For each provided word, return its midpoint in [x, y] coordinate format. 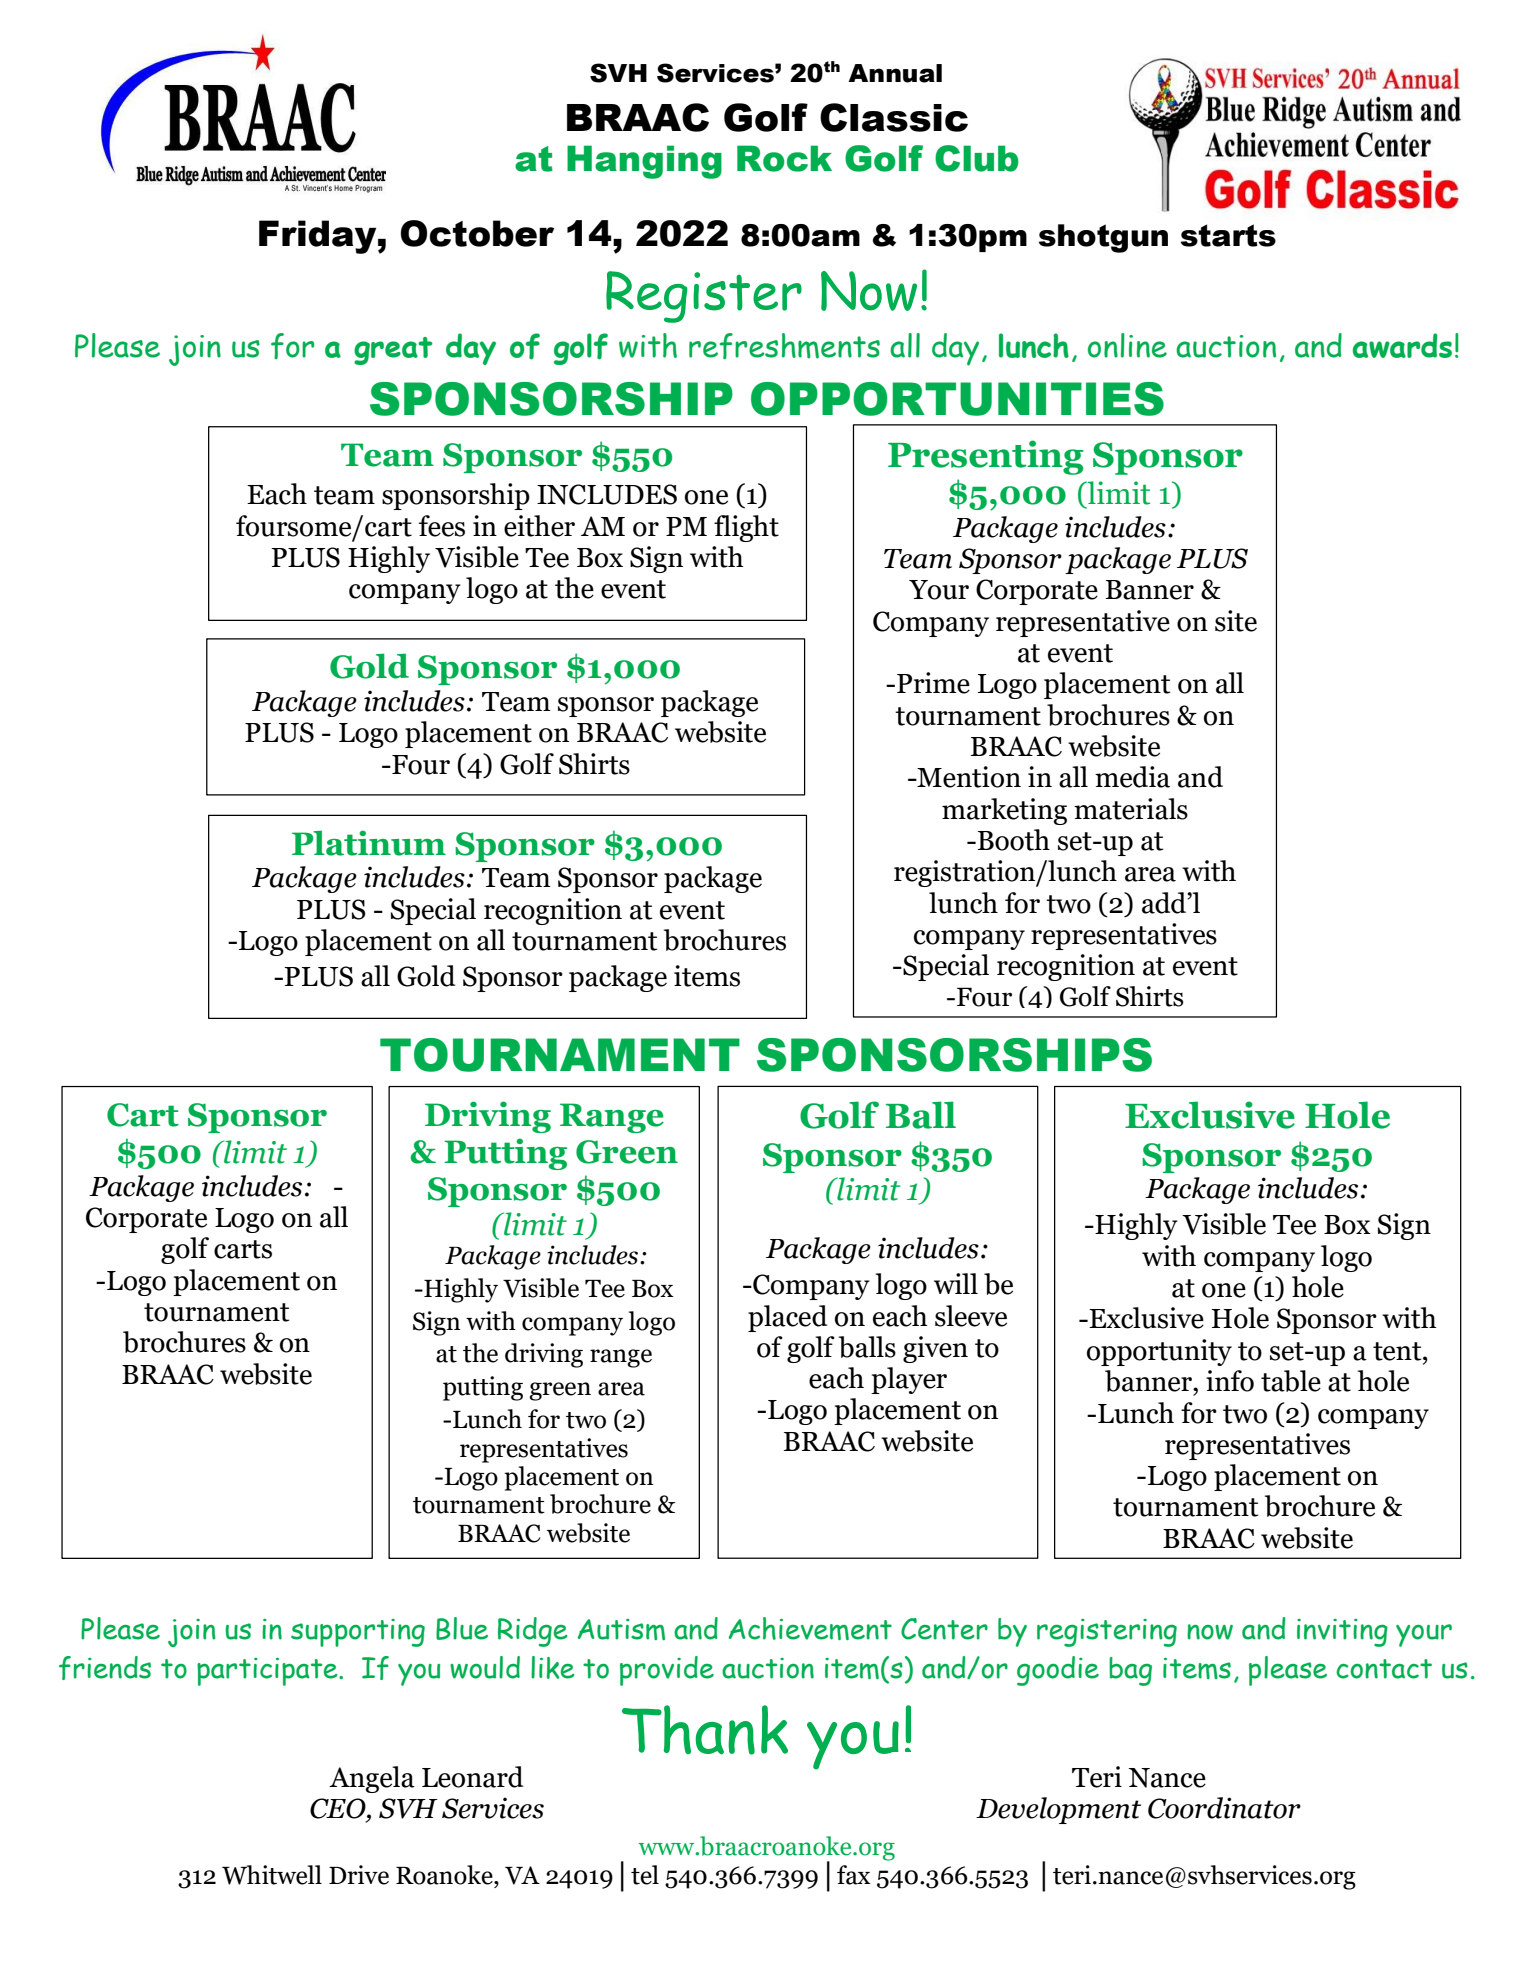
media [1132, 777]
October [477, 233]
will [956, 1283]
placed [787, 1318]
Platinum [369, 843]
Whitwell [272, 1875]
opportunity [1159, 1352]
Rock [784, 158]
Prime [933, 683]
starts [1228, 235]
